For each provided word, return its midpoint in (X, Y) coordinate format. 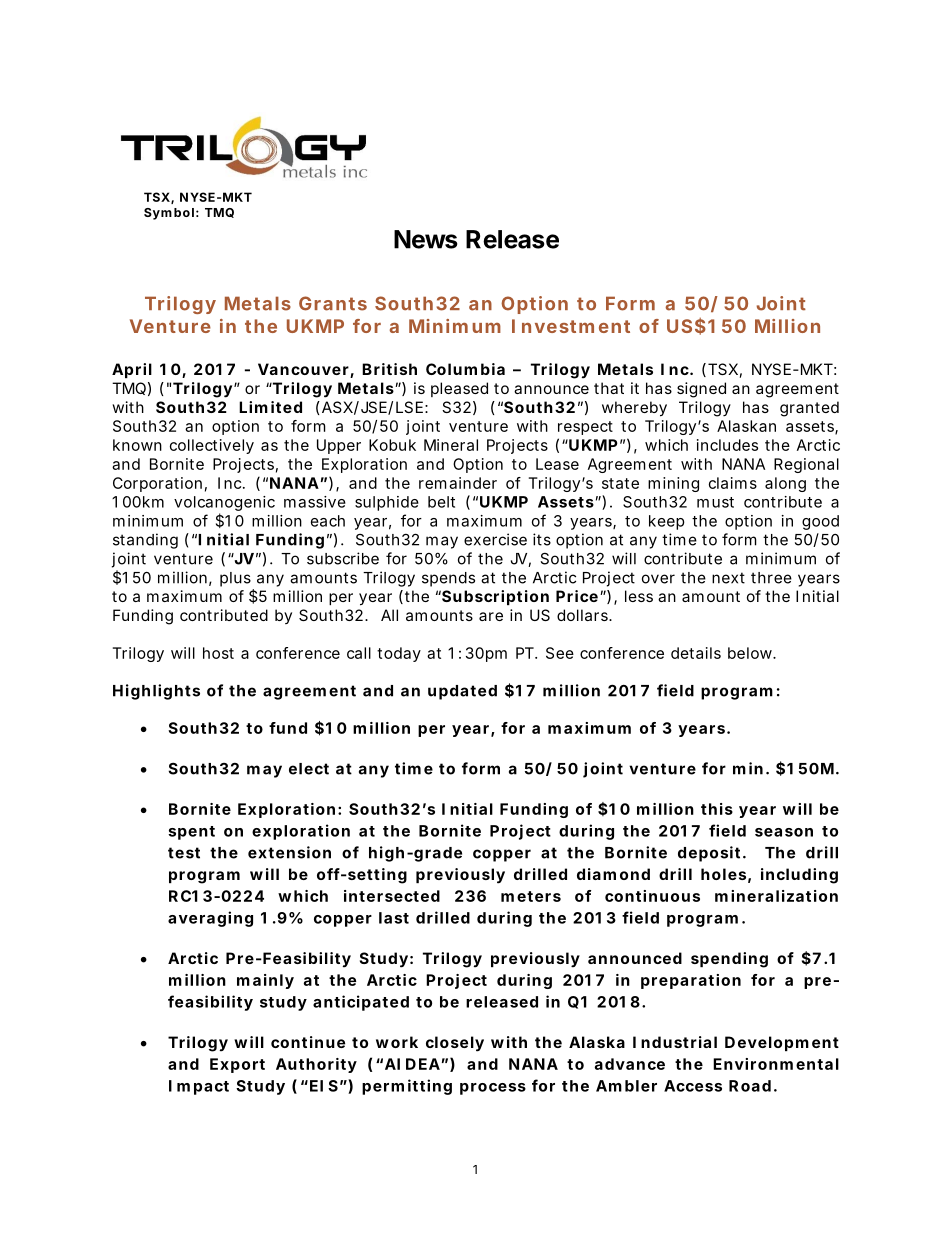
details (696, 653)
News (426, 239)
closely (455, 1044)
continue (308, 1042)
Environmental (776, 1064)
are (491, 616)
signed (701, 390)
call (359, 653)
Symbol (169, 214)
